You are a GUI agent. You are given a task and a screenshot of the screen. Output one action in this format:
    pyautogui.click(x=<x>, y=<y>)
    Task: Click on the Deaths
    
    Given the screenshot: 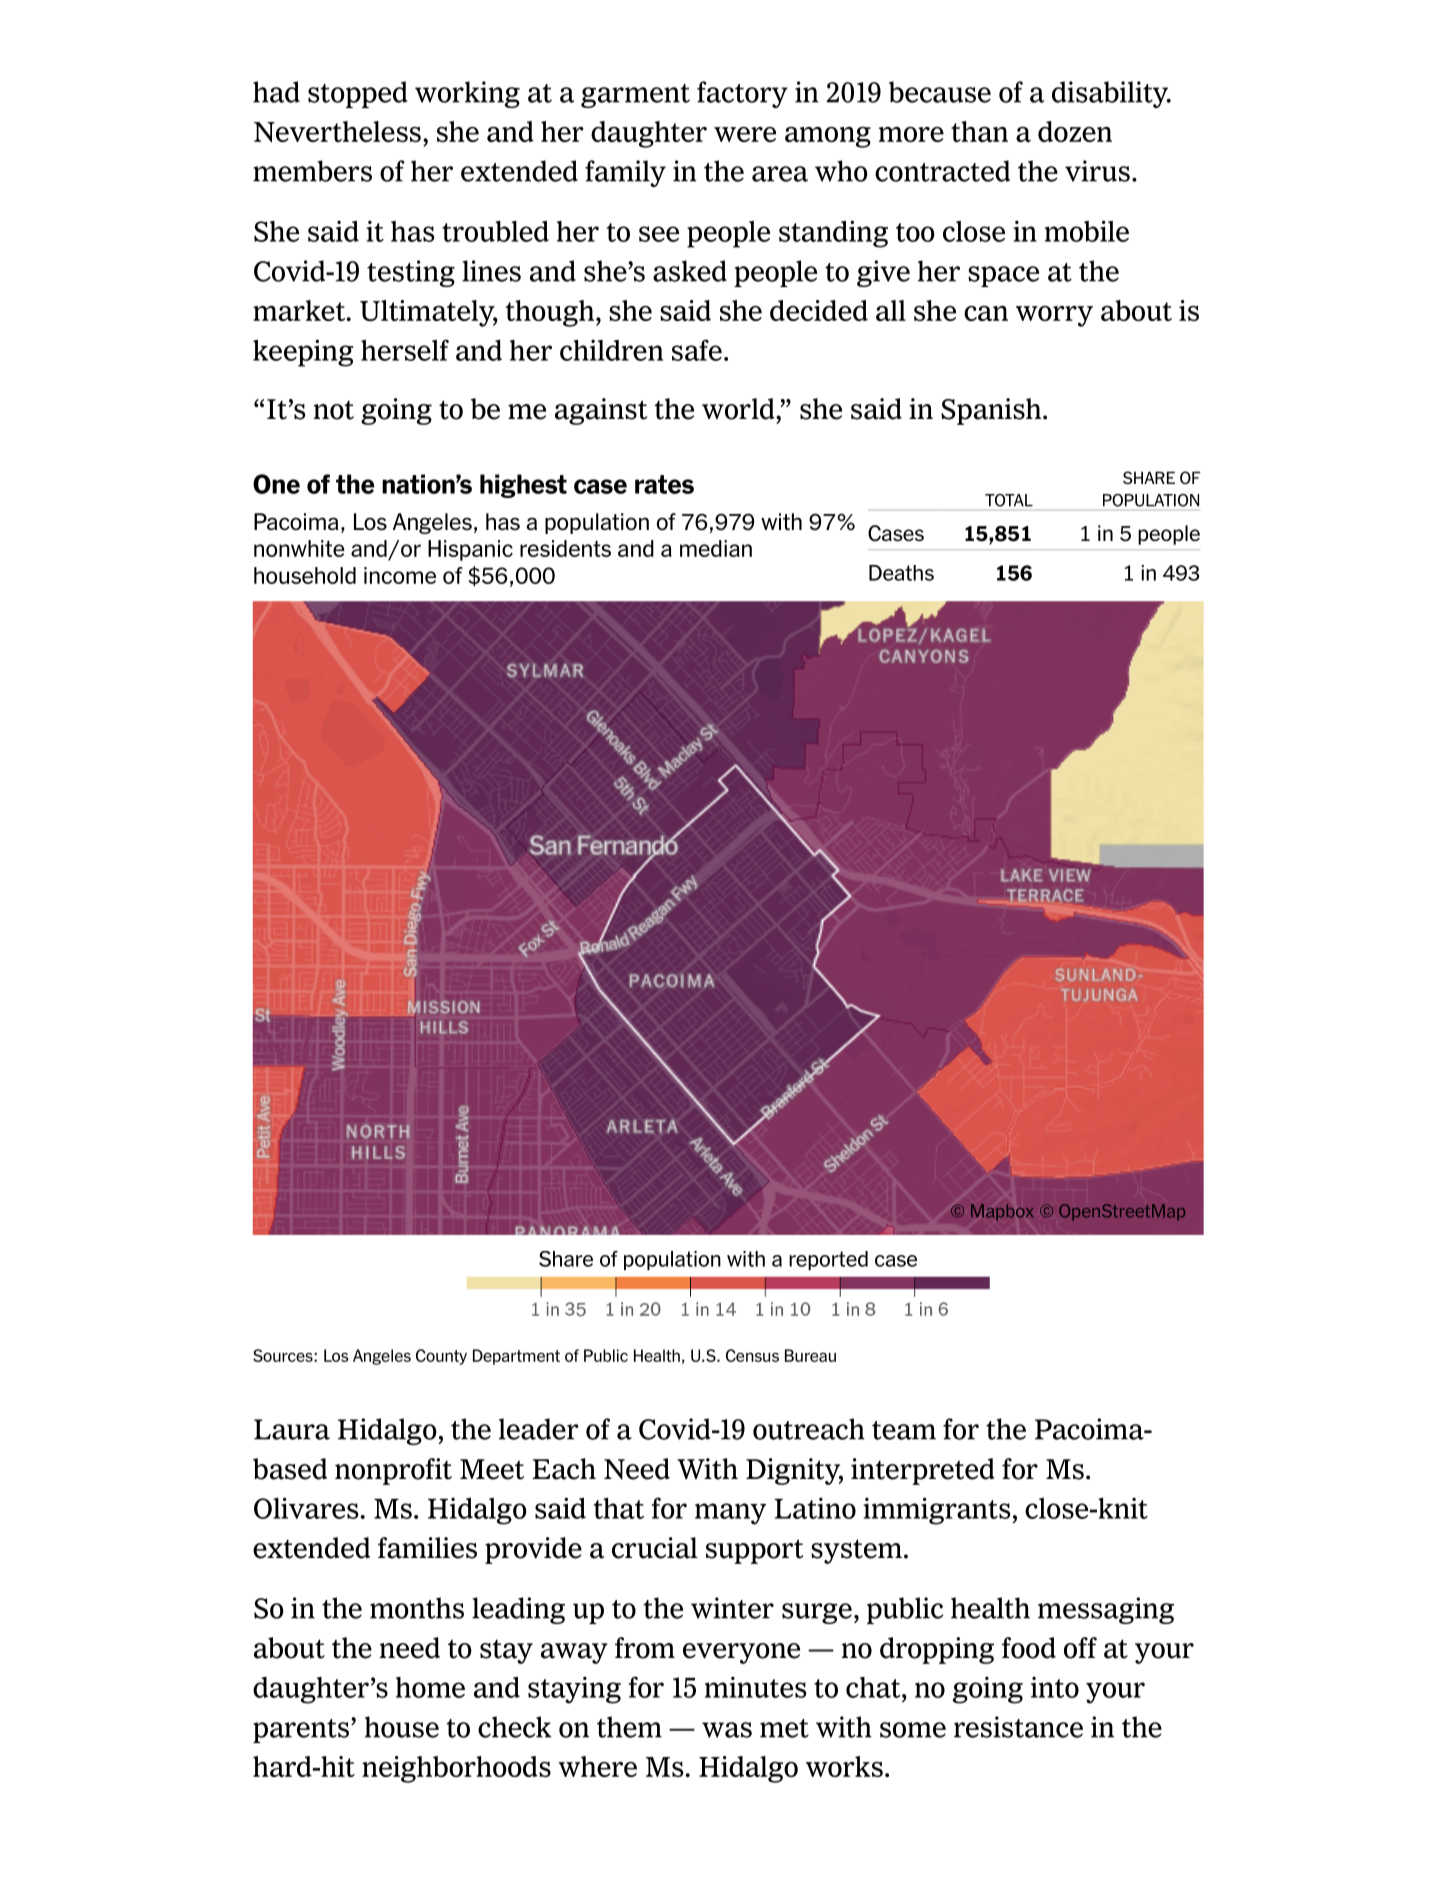 What is the action you would take?
    pyautogui.click(x=901, y=573)
